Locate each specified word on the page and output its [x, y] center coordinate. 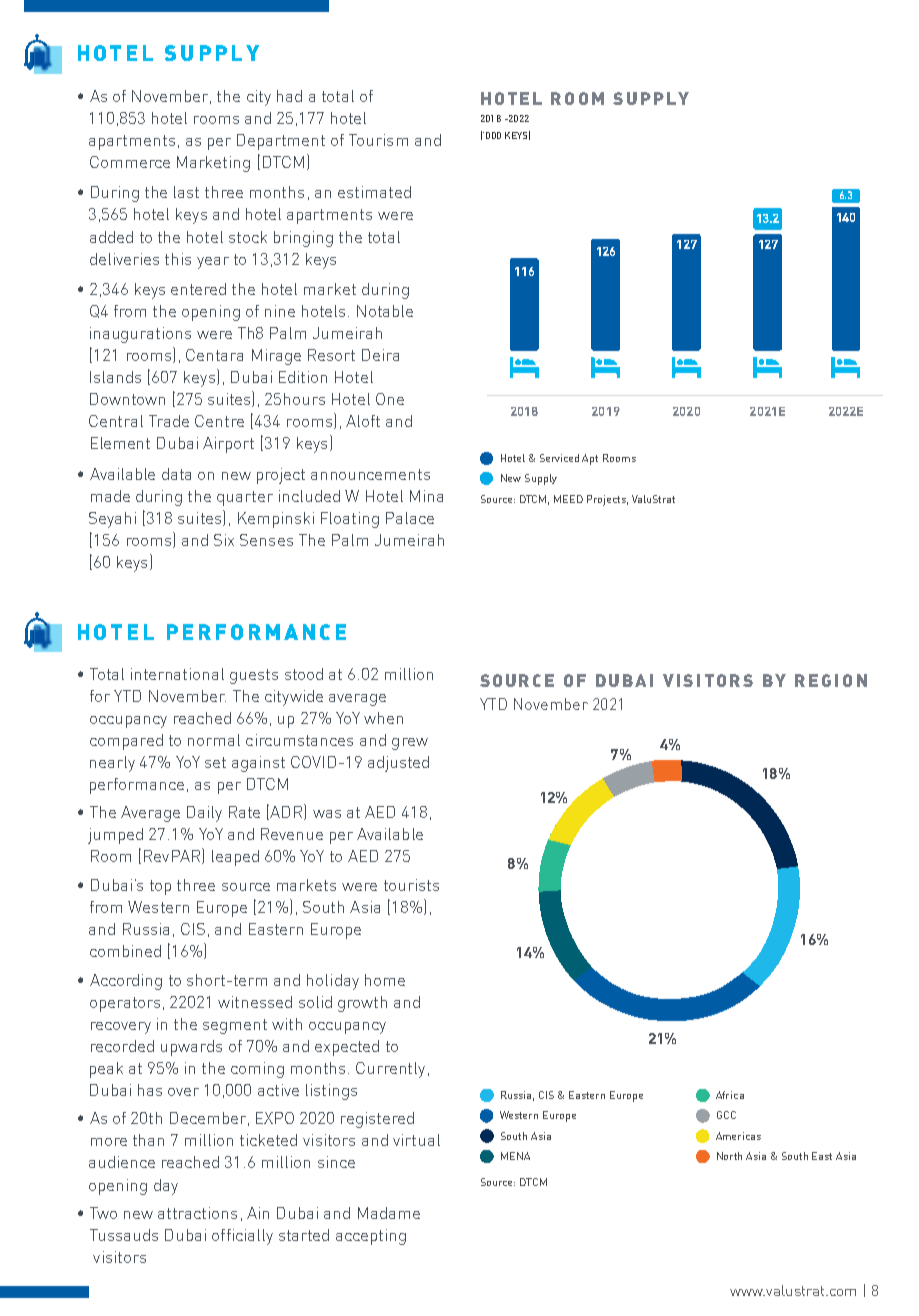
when [383, 718]
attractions [197, 1213]
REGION [831, 680]
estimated [374, 192]
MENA [515, 1156]
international [177, 674]
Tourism [378, 140]
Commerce [130, 162]
